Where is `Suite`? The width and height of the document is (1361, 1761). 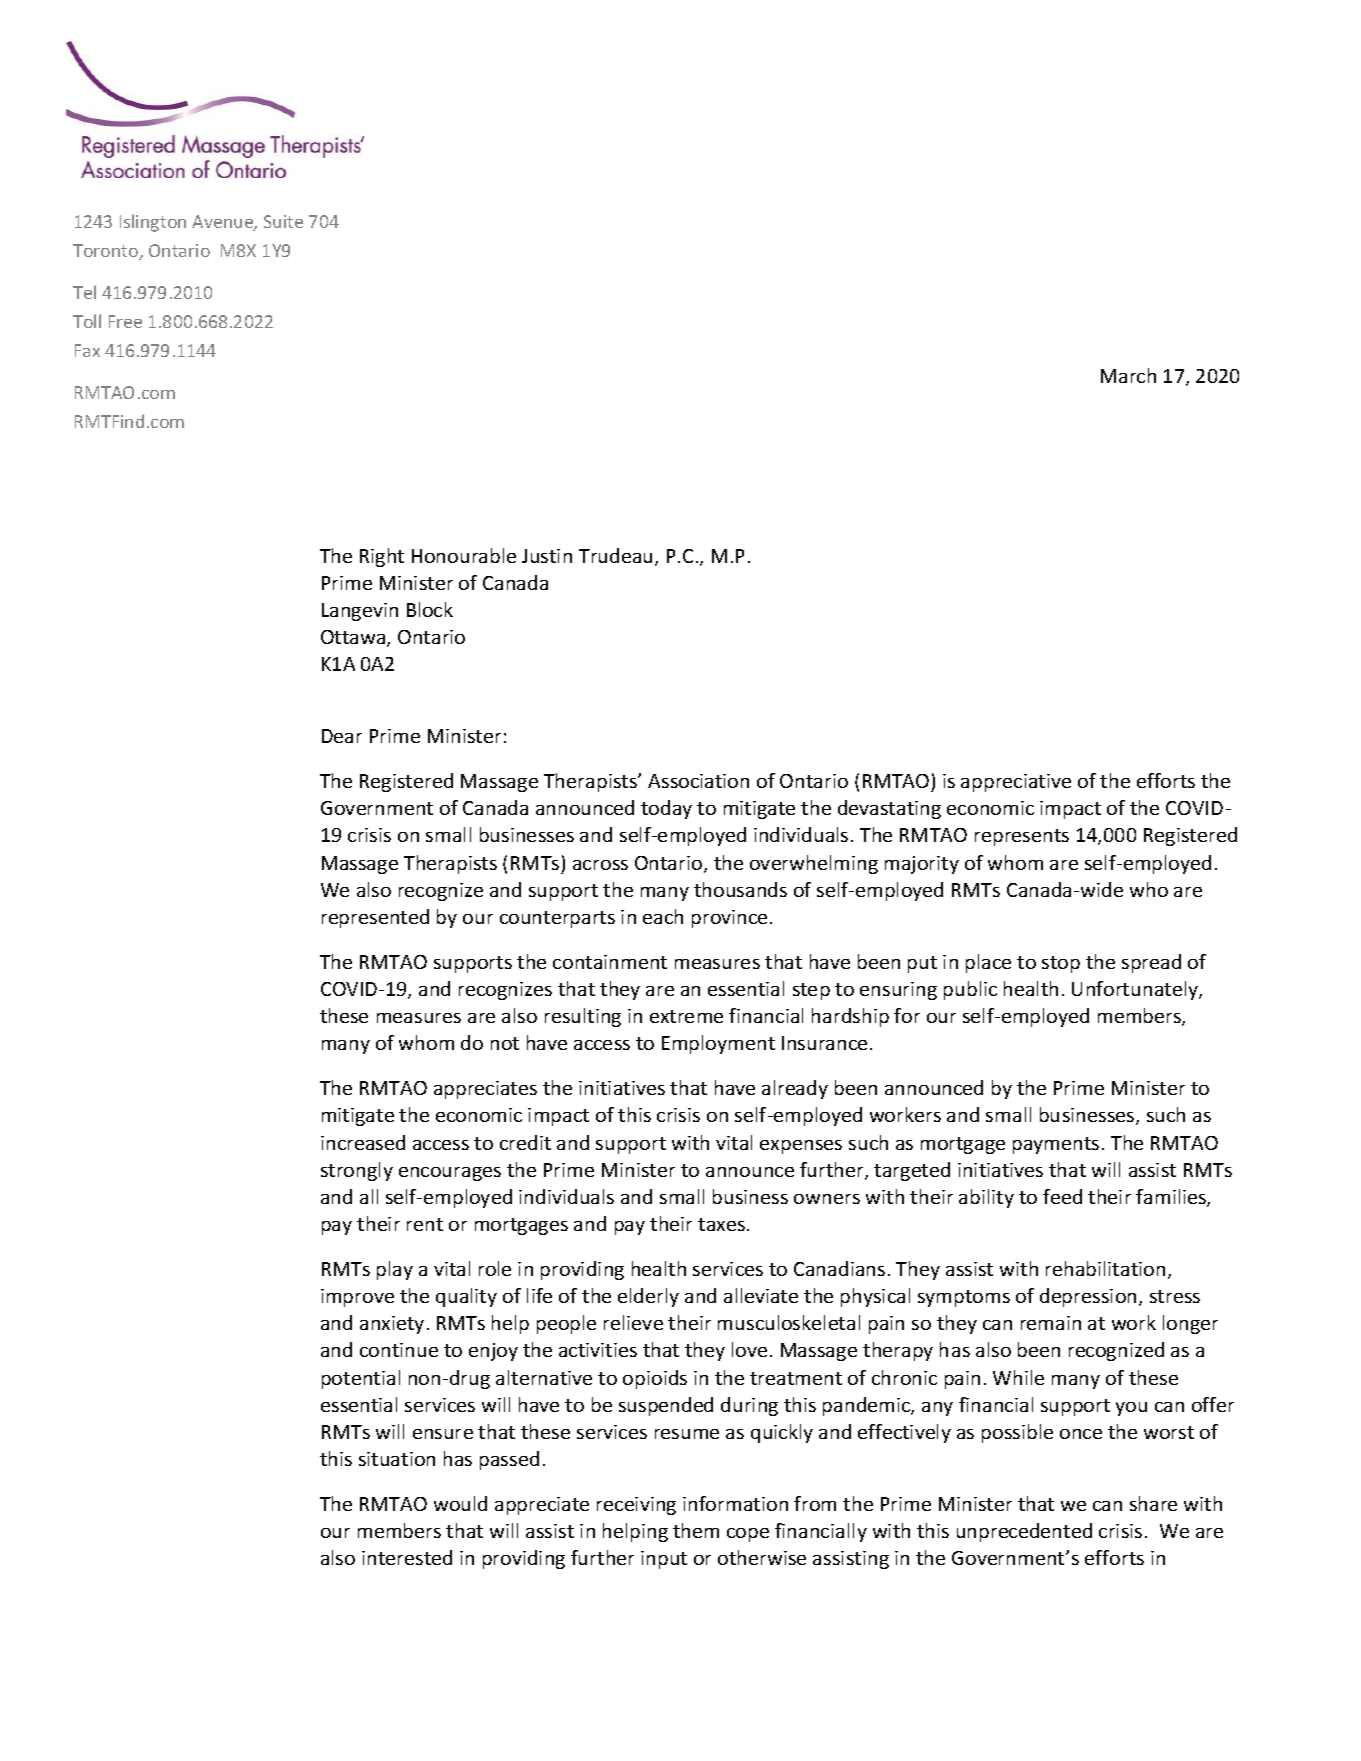
Suite is located at coordinates (283, 221).
